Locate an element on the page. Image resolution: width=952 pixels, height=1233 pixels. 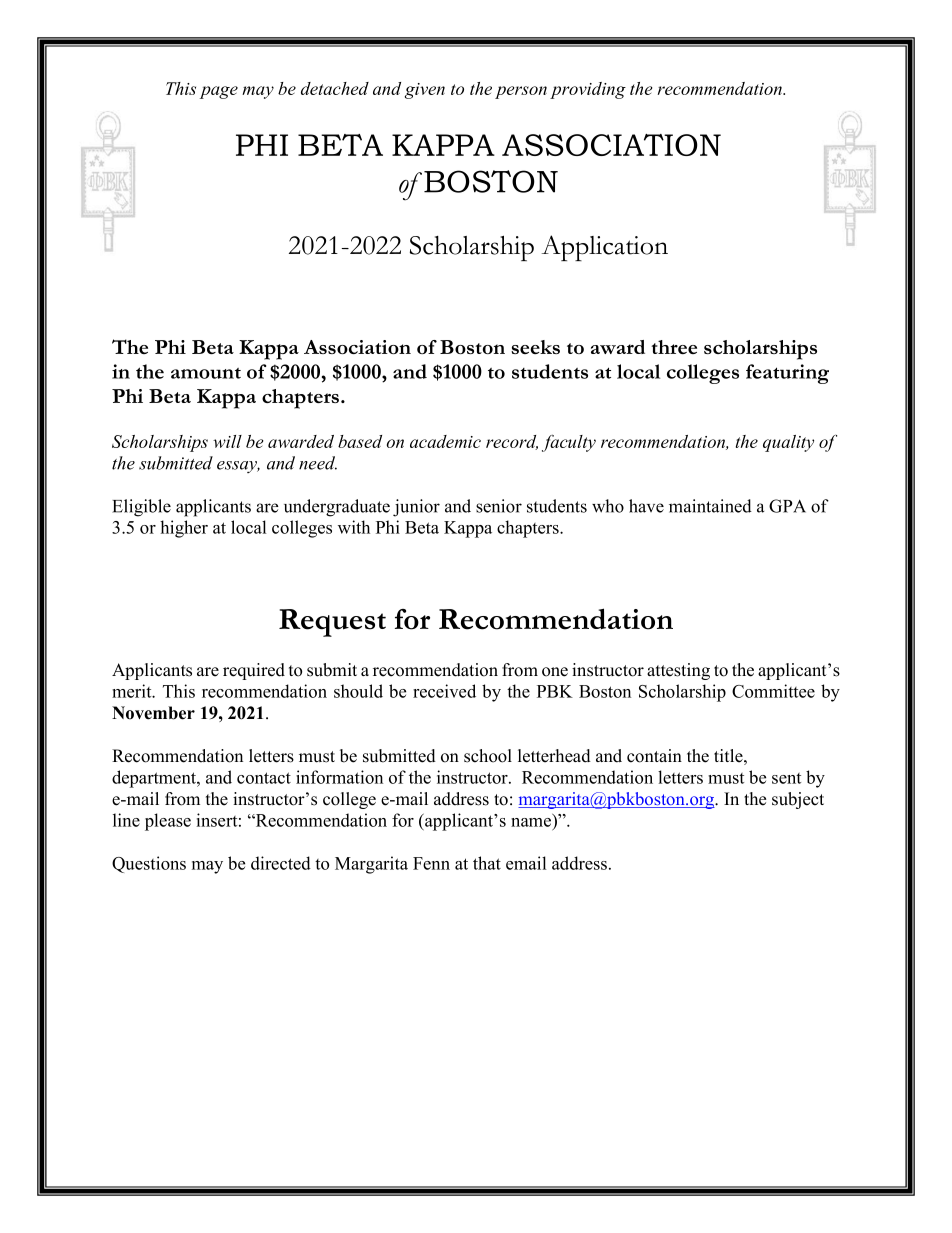
please is located at coordinates (168, 822).
